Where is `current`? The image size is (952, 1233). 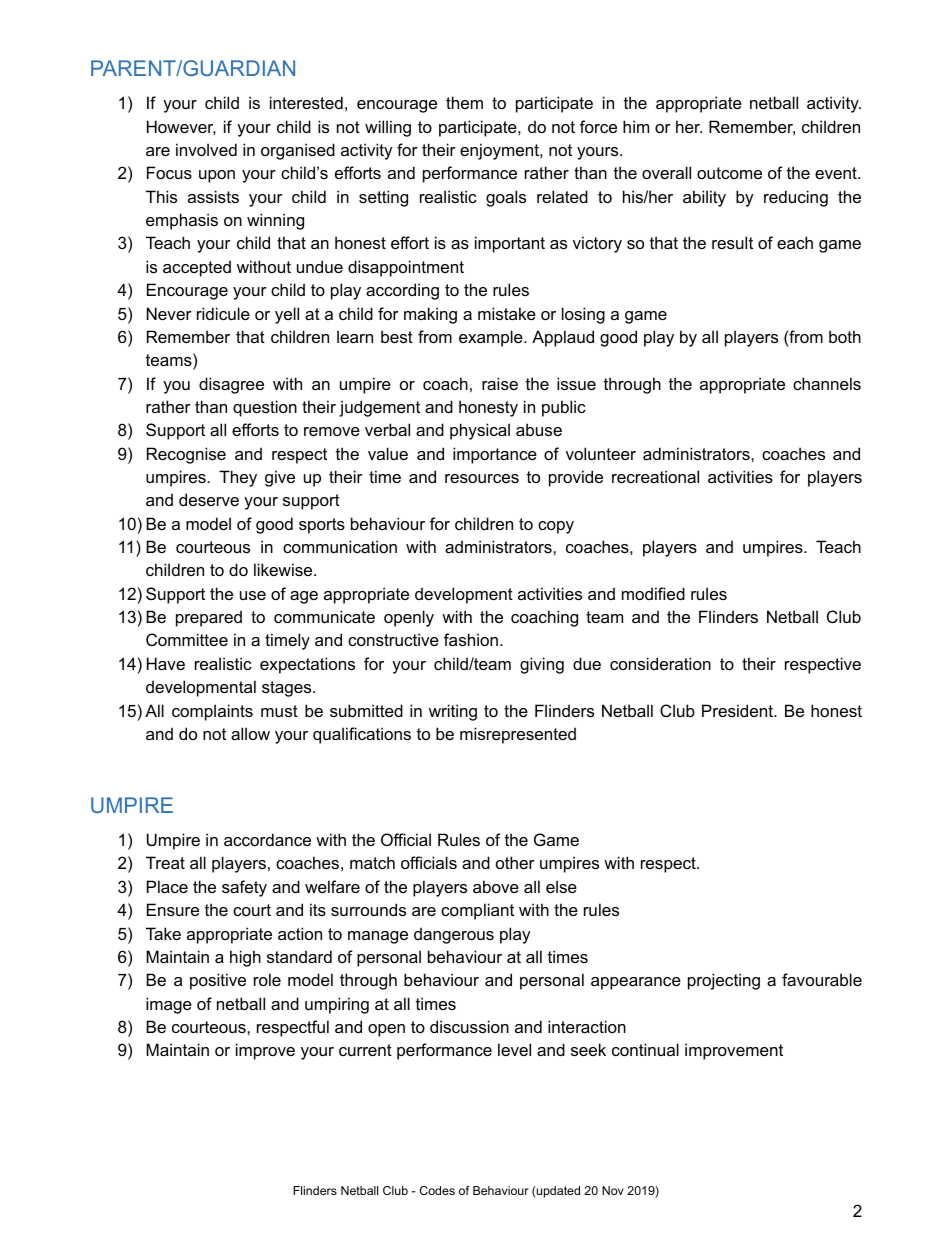
current is located at coordinates (365, 1050).
